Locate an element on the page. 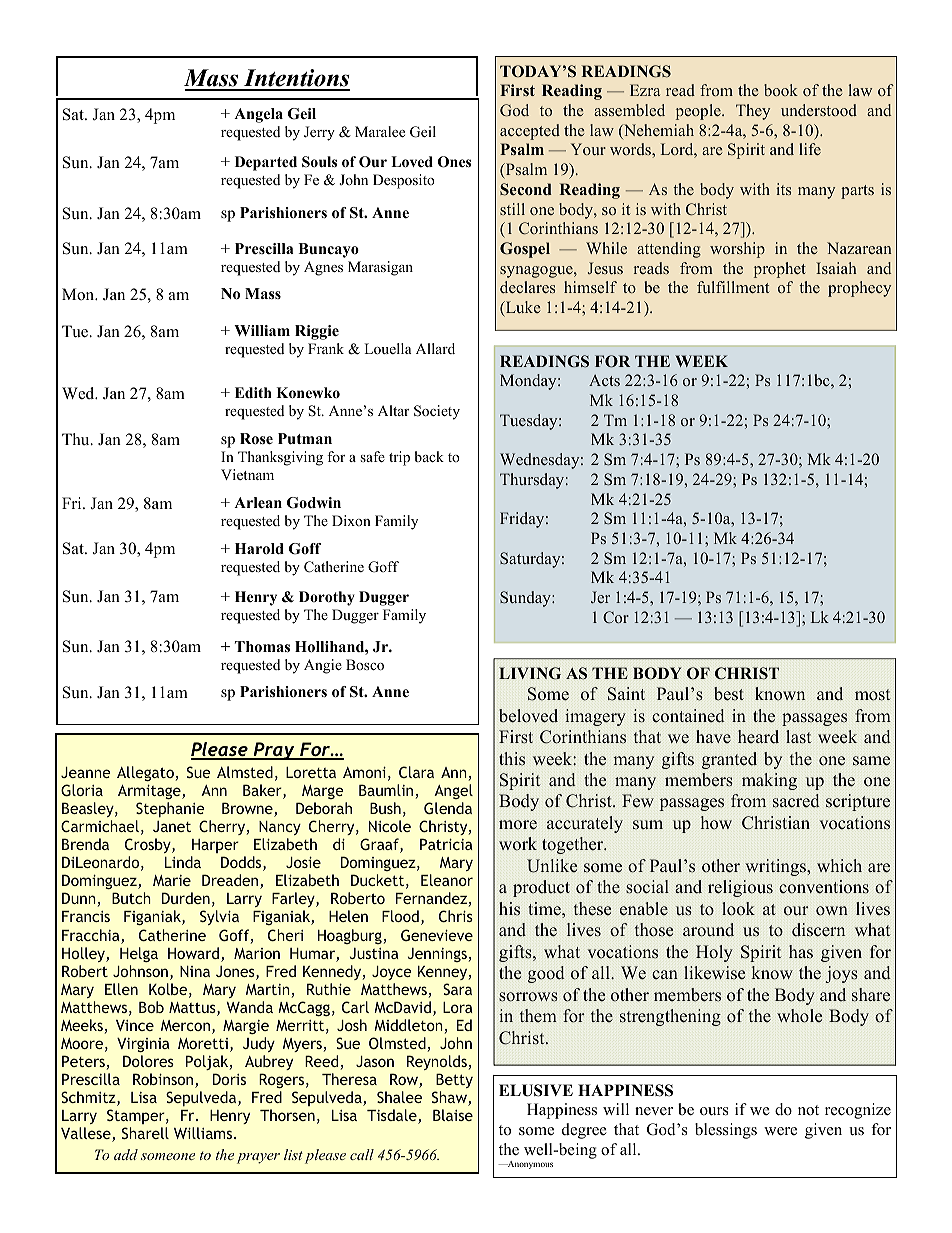  Departed is located at coordinates (266, 163).
